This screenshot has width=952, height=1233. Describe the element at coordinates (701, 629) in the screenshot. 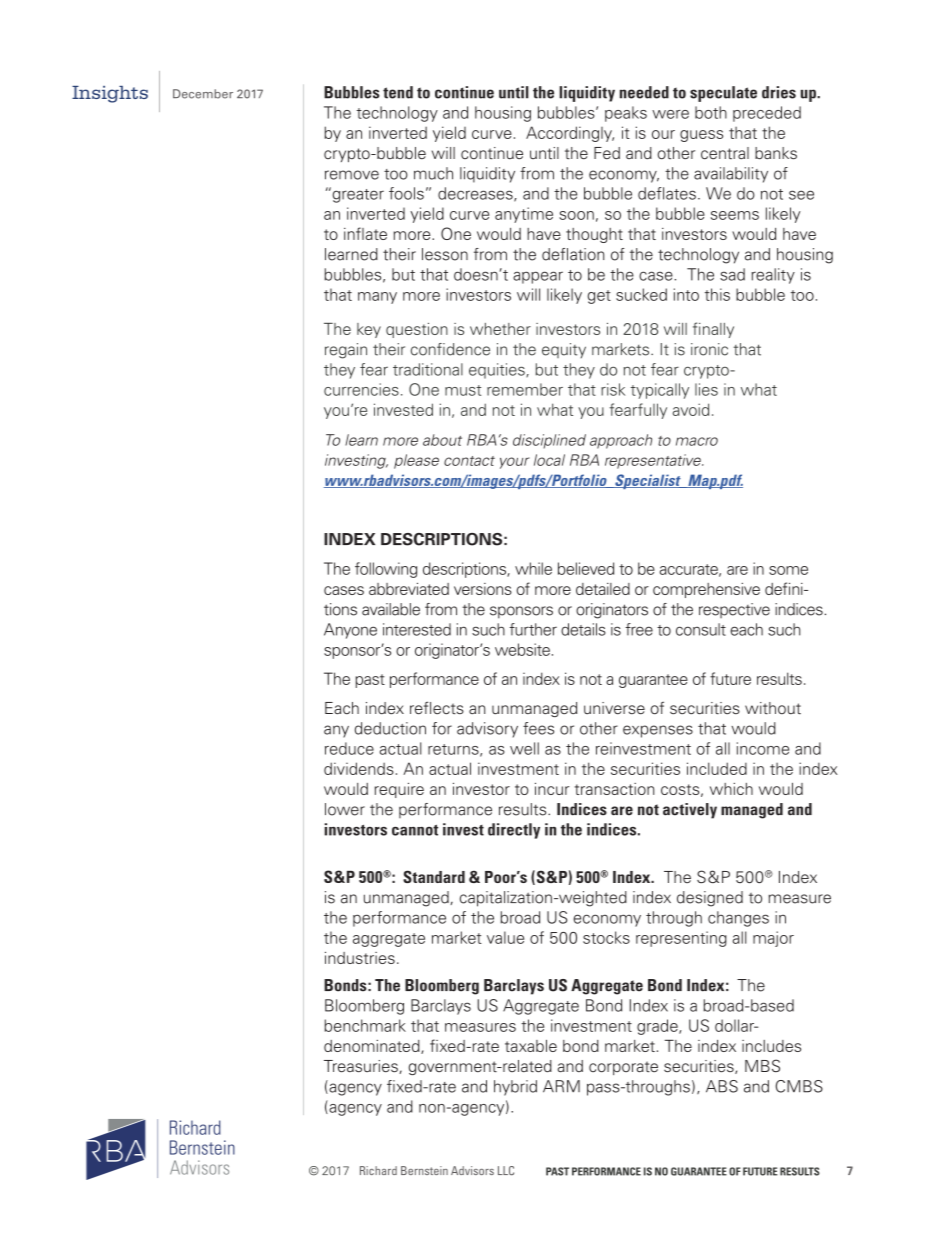

I see `consult` at that location.
